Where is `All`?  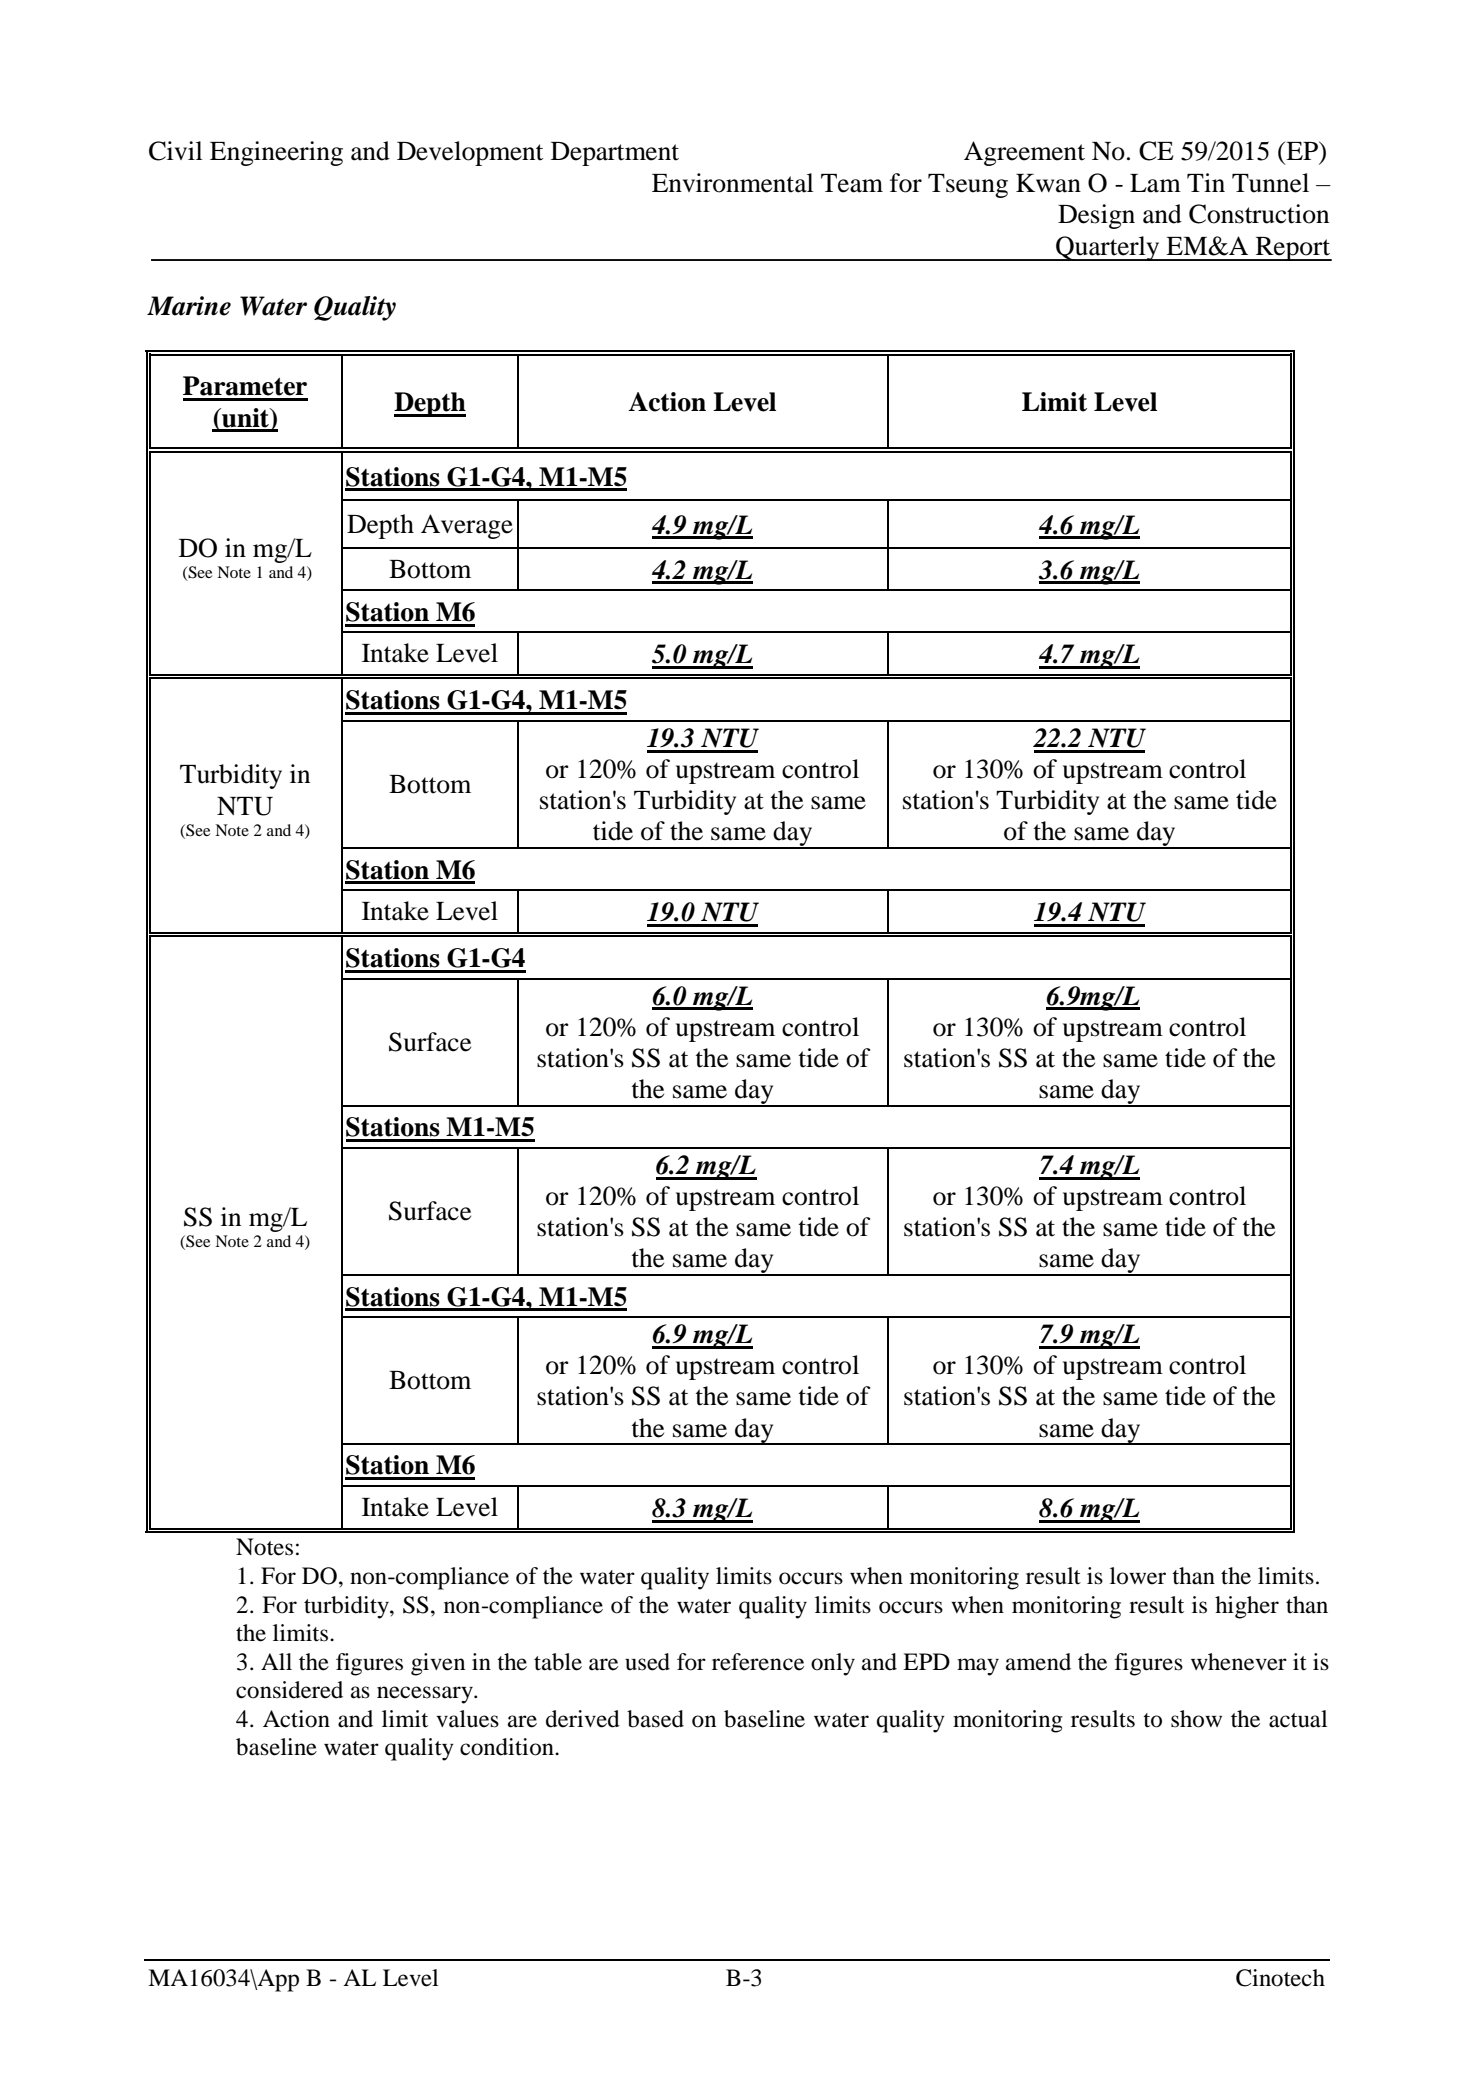
All is located at coordinates (276, 1661).
